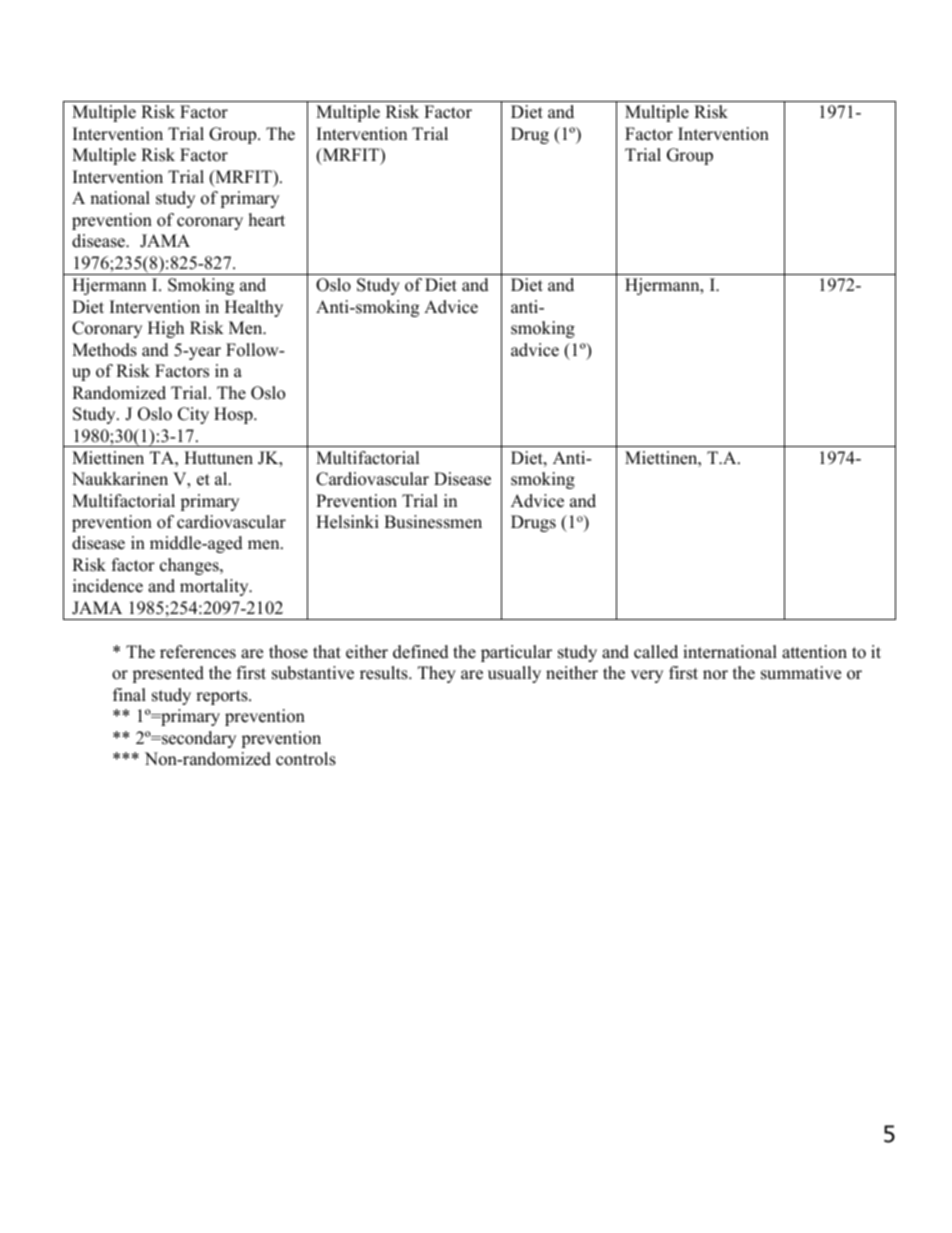  I want to click on High, so click(166, 329).
